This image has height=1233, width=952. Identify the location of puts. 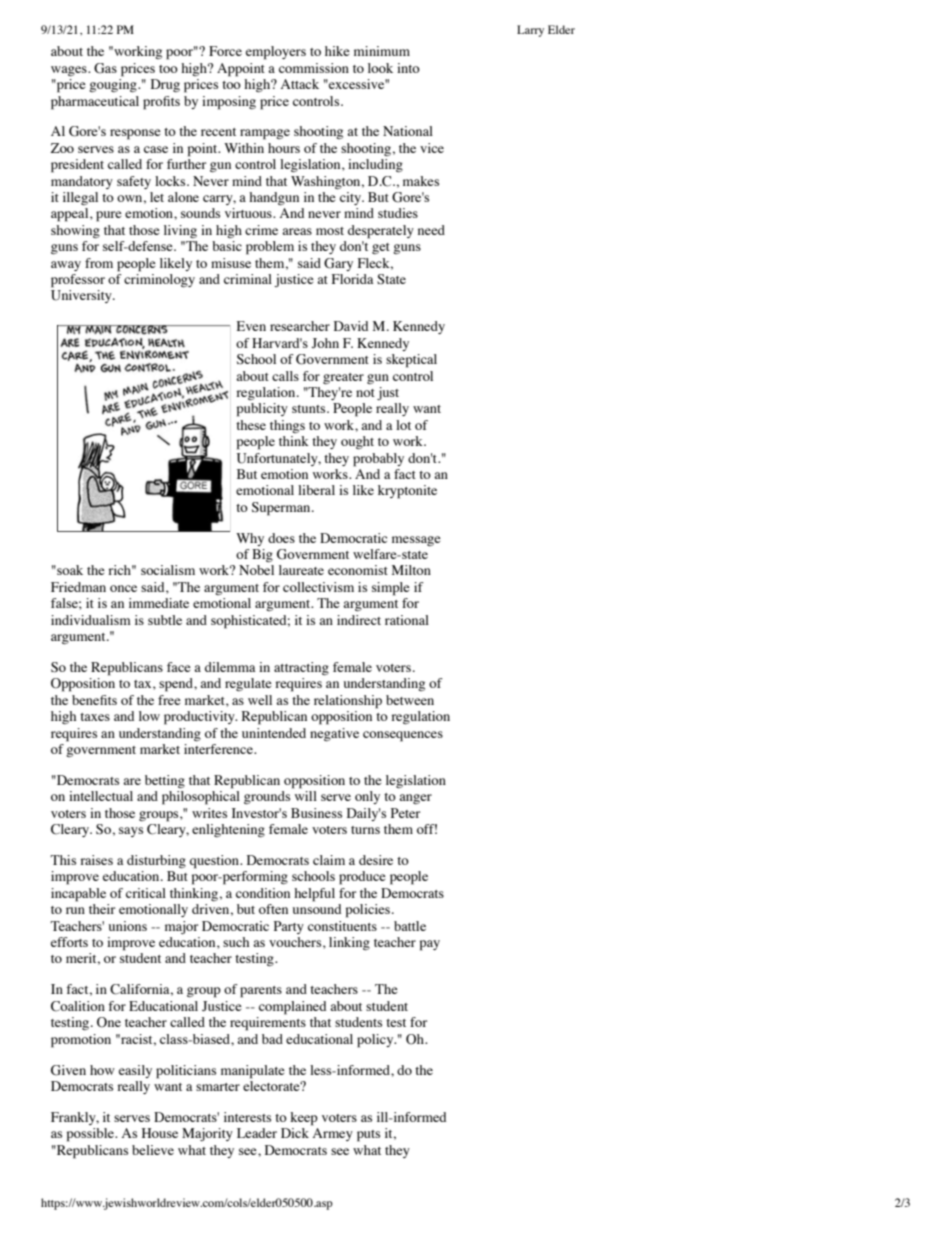
(368, 1136).
